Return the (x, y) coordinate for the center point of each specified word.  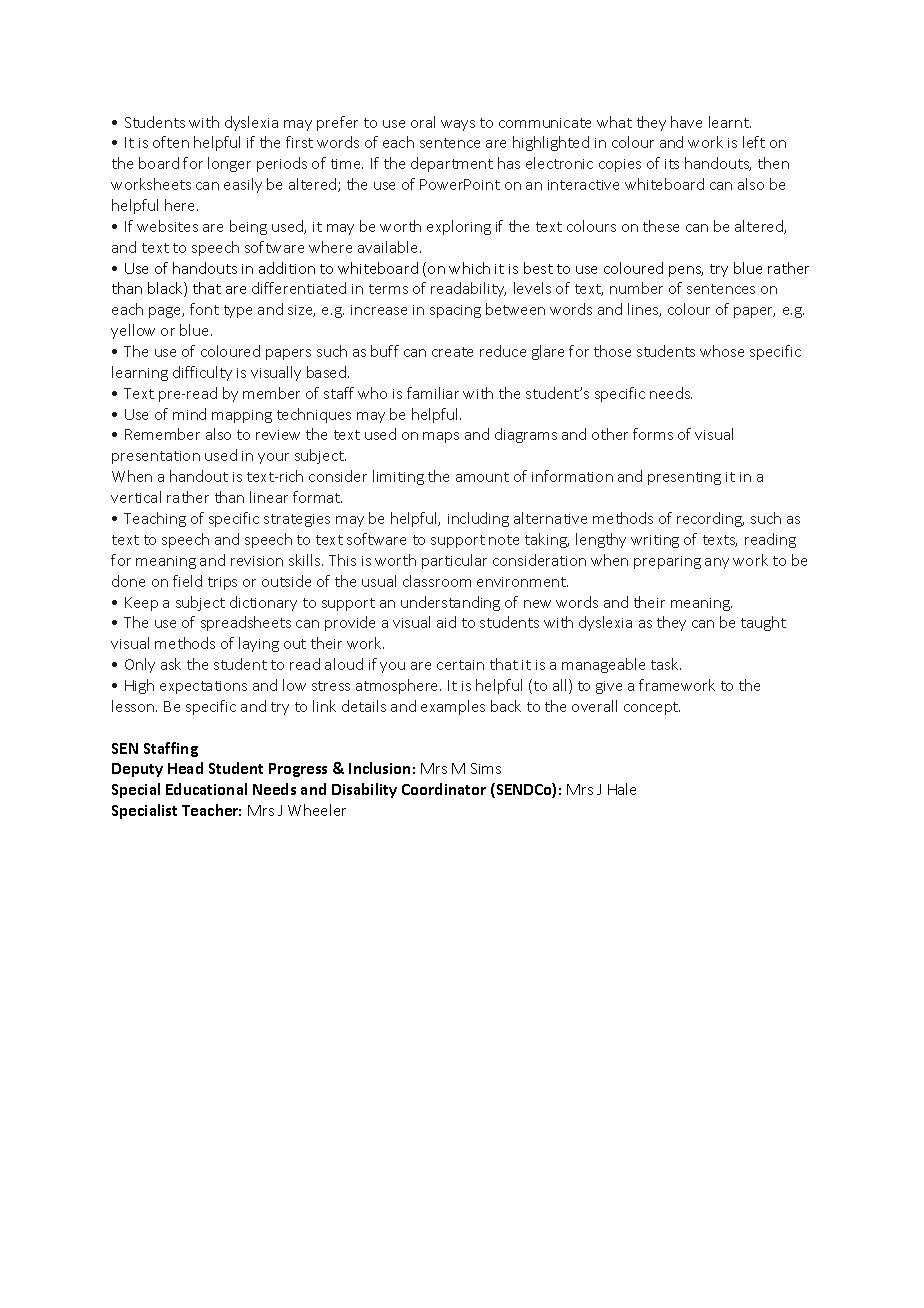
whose (722, 351)
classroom (437, 581)
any (717, 563)
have (686, 122)
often (171, 142)
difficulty (202, 373)
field (187, 581)
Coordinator (444, 789)
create (452, 352)
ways (458, 125)
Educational (206, 789)
